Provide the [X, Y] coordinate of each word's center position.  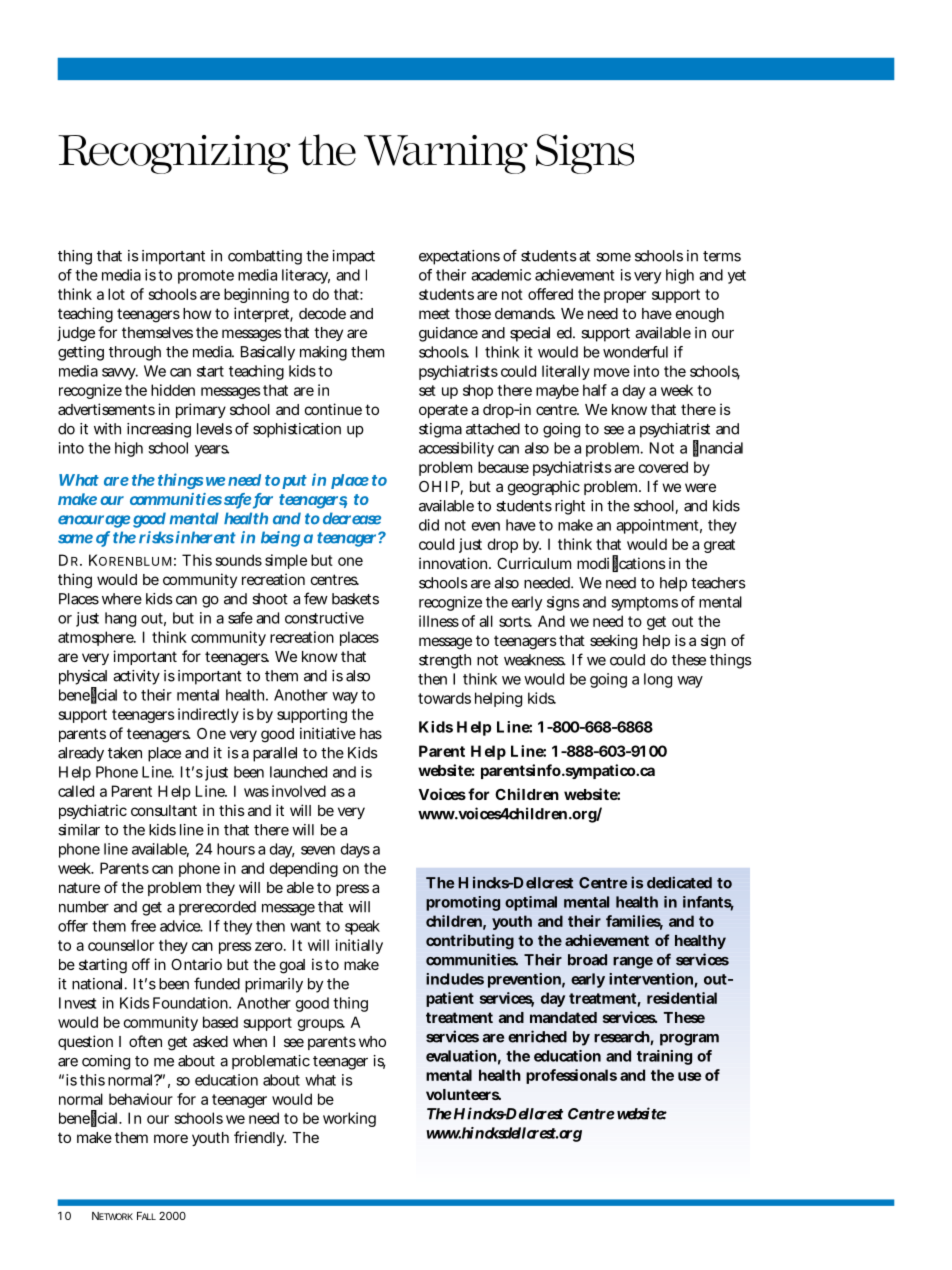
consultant [164, 810]
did [429, 525]
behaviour [141, 1099]
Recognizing [174, 154]
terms [722, 256]
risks [156, 537]
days [355, 850]
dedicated [679, 882]
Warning [446, 154]
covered [663, 467]
